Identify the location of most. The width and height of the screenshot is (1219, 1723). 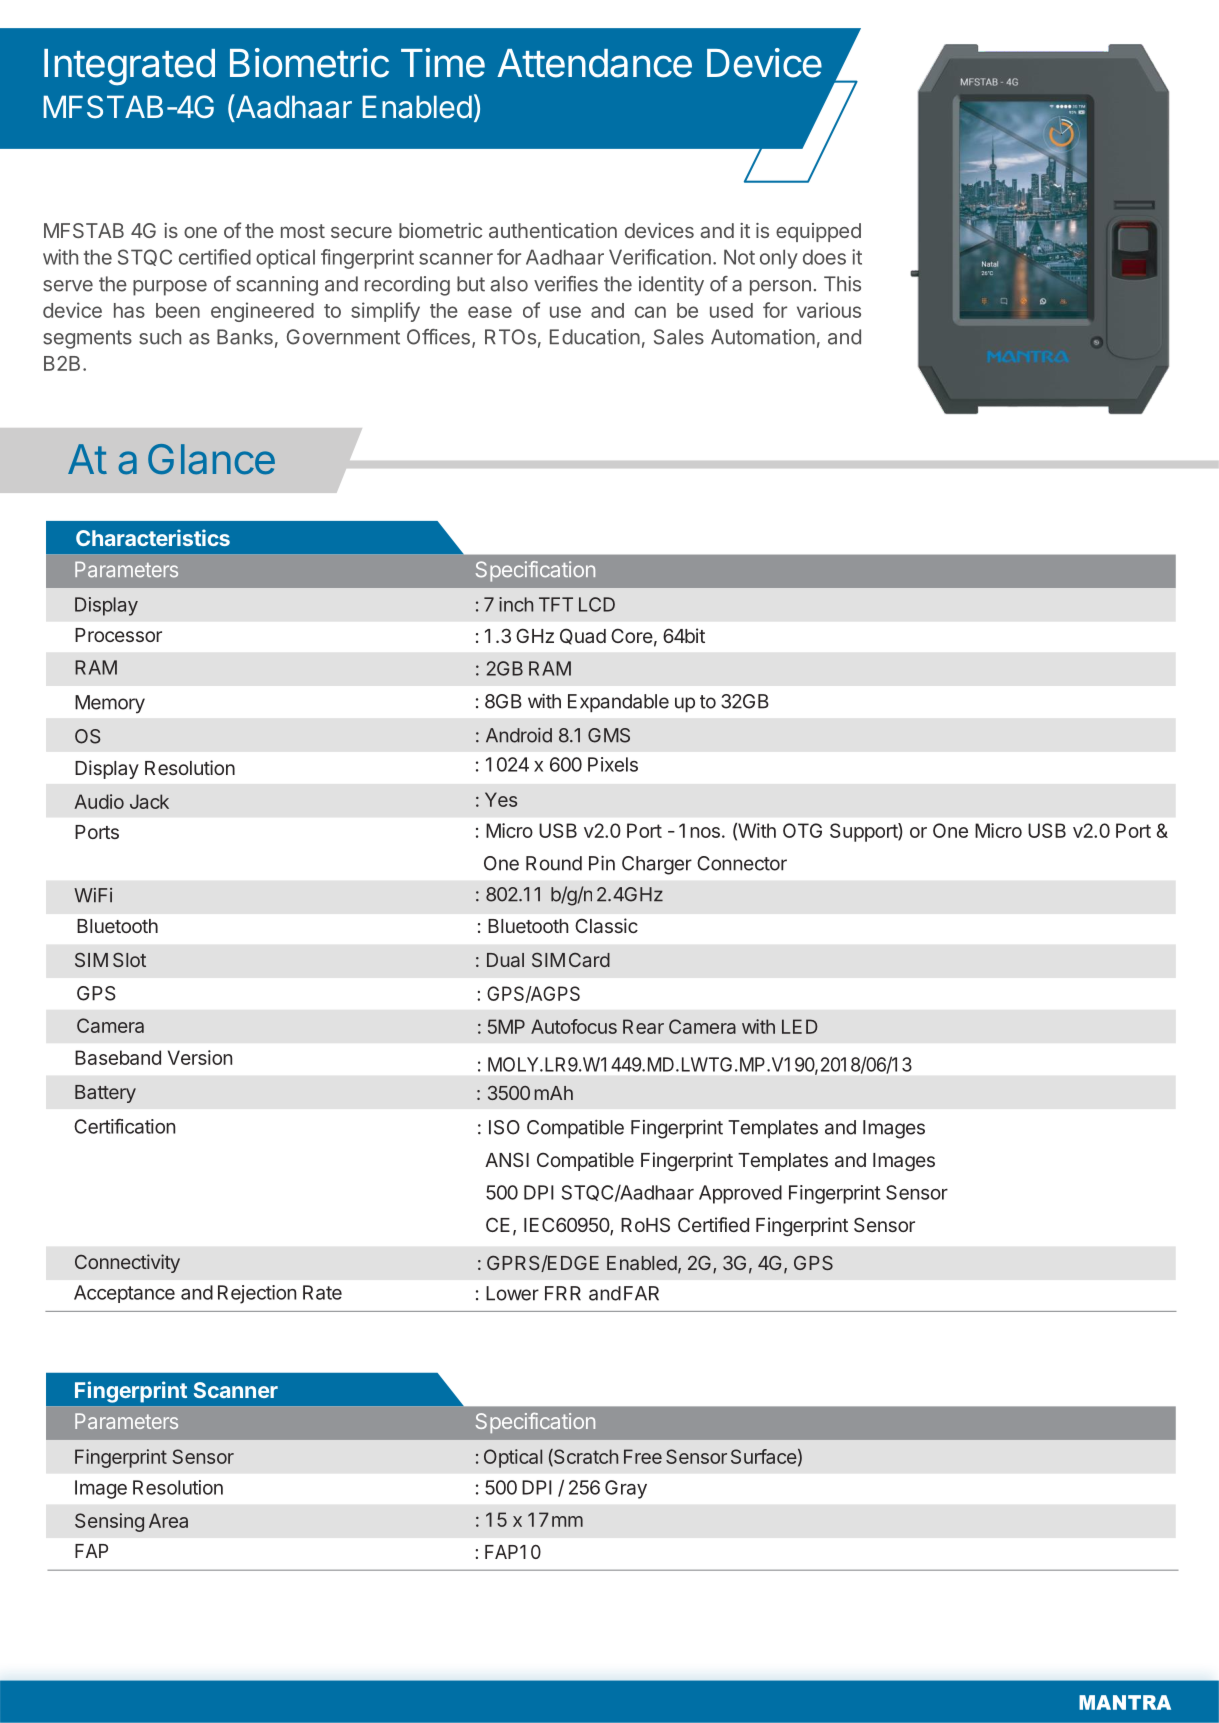
(303, 231).
